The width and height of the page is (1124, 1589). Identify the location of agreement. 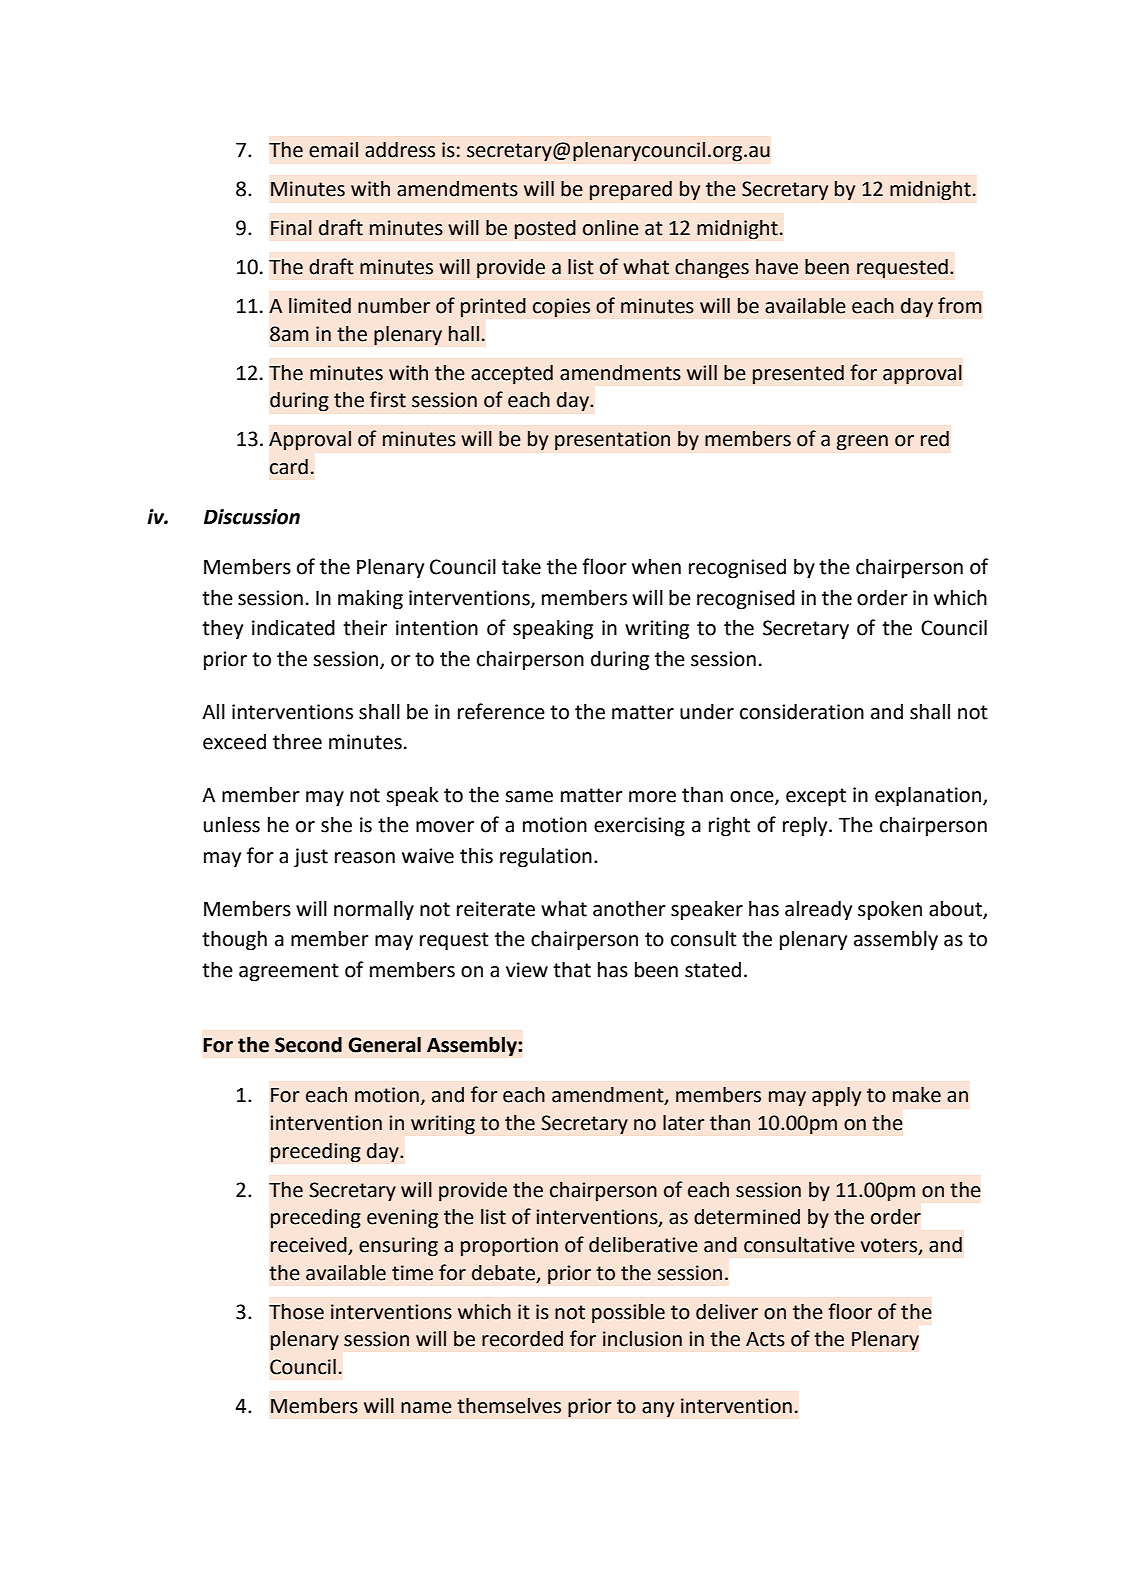
(289, 972).
